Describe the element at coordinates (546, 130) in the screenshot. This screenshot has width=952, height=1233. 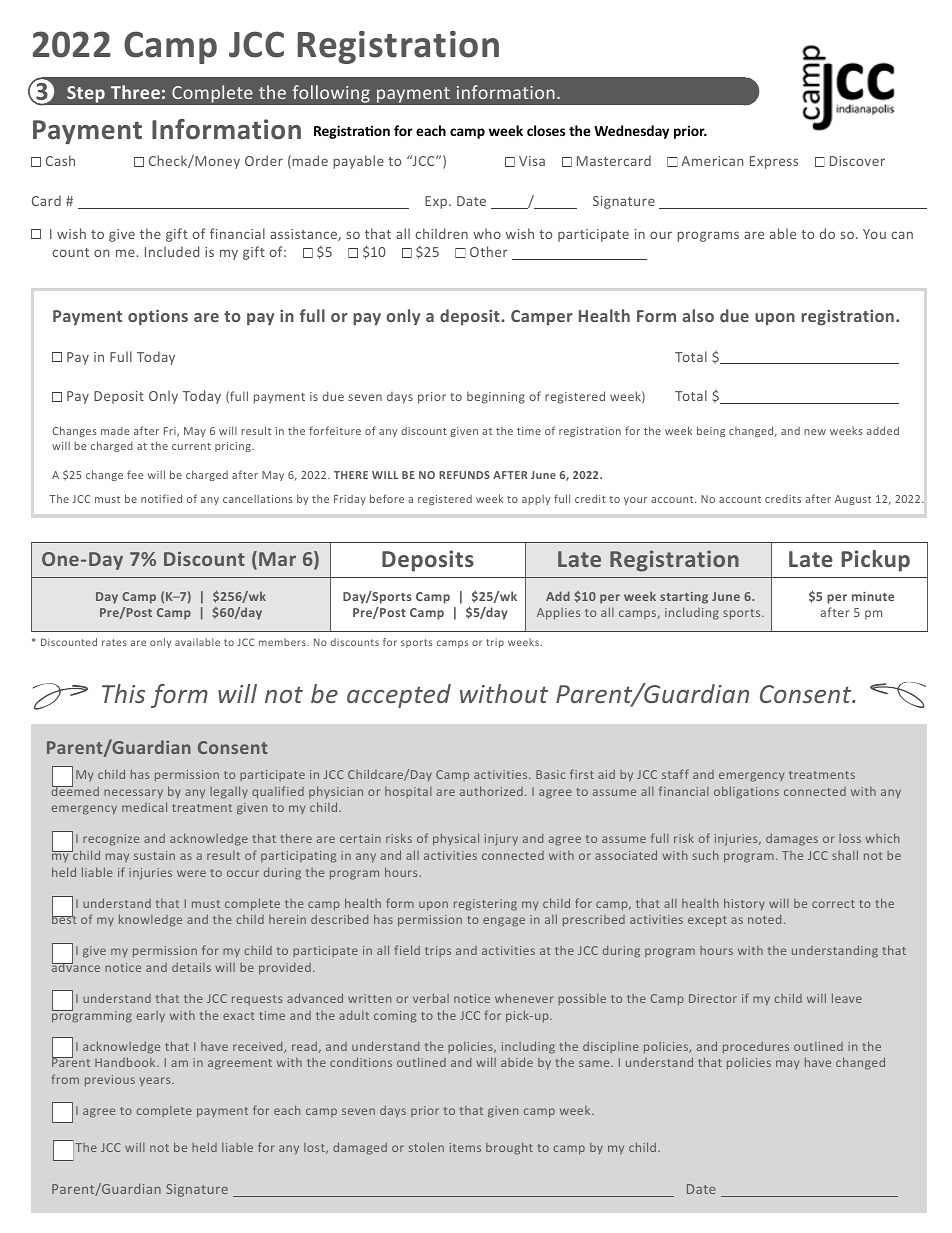
I see `closes` at that location.
